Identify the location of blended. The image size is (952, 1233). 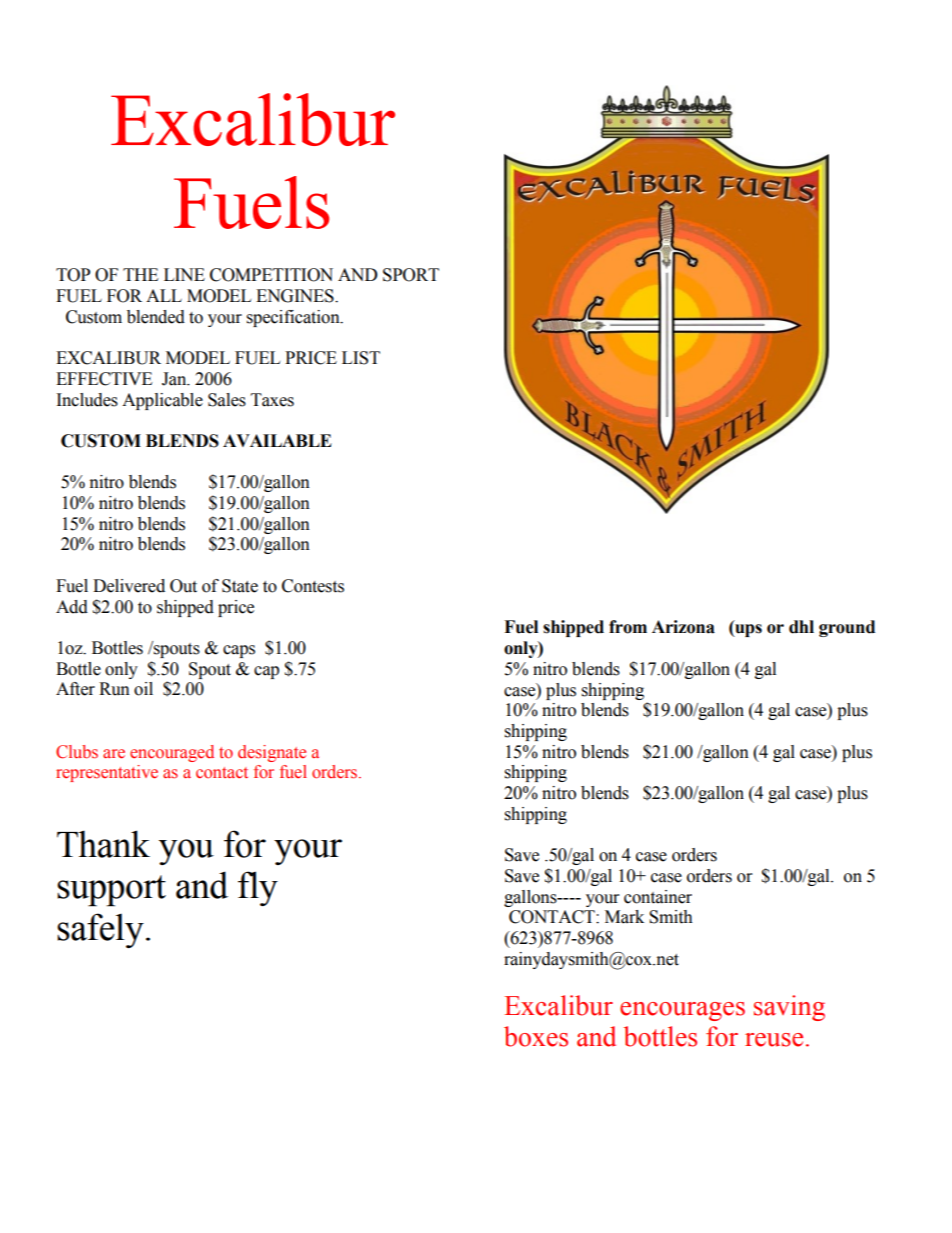
(156, 317).
